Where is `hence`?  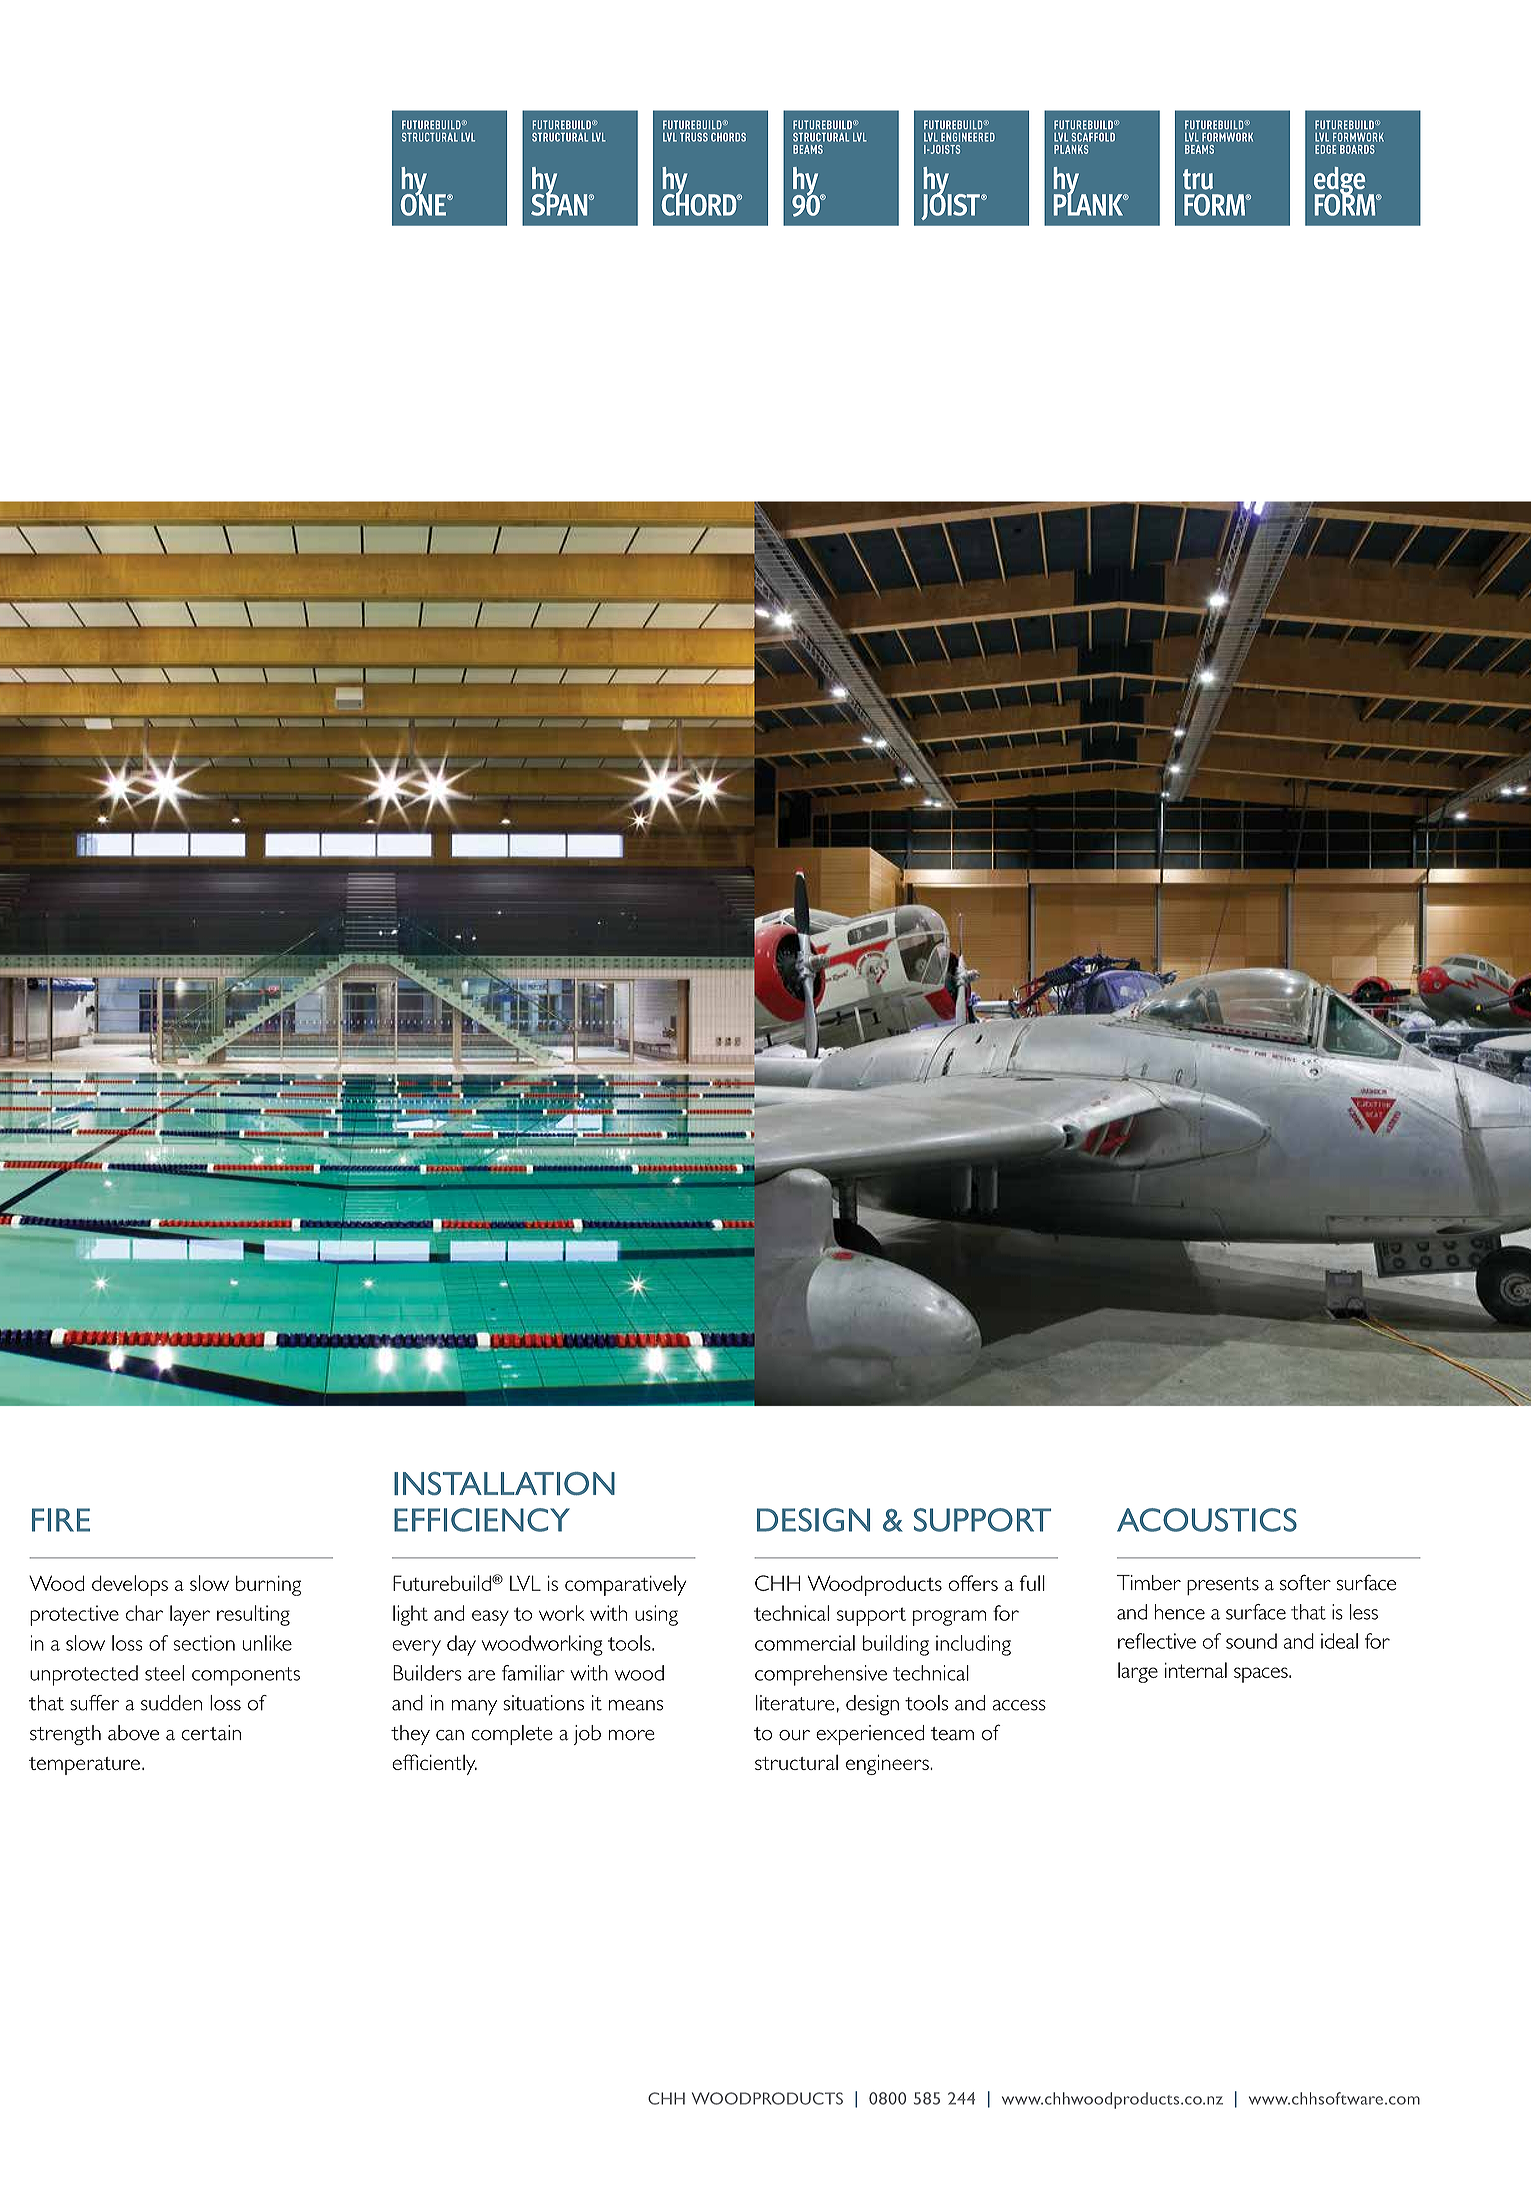
hence is located at coordinates (1180, 1612).
